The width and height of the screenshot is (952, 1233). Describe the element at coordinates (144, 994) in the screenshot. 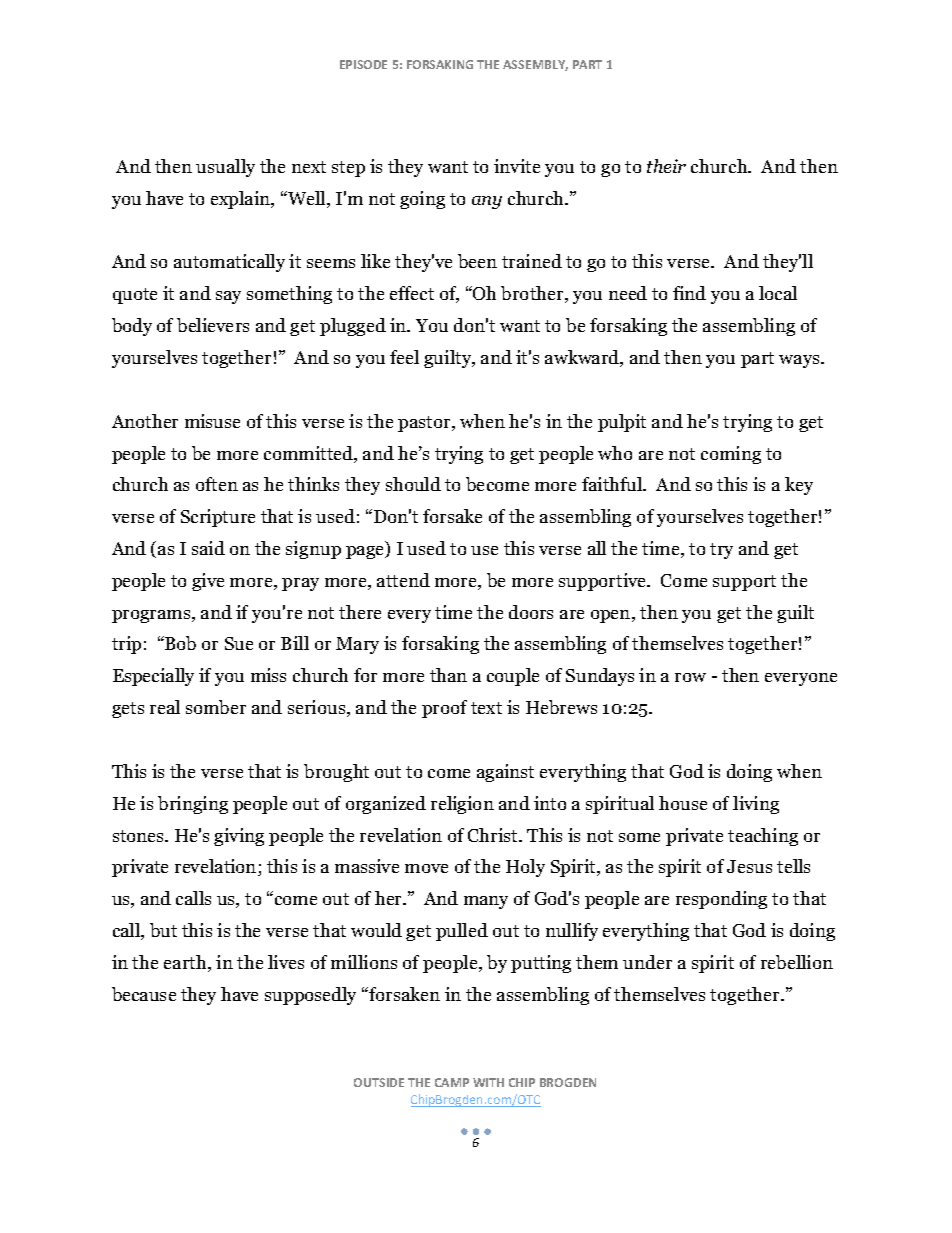

I see `because` at that location.
